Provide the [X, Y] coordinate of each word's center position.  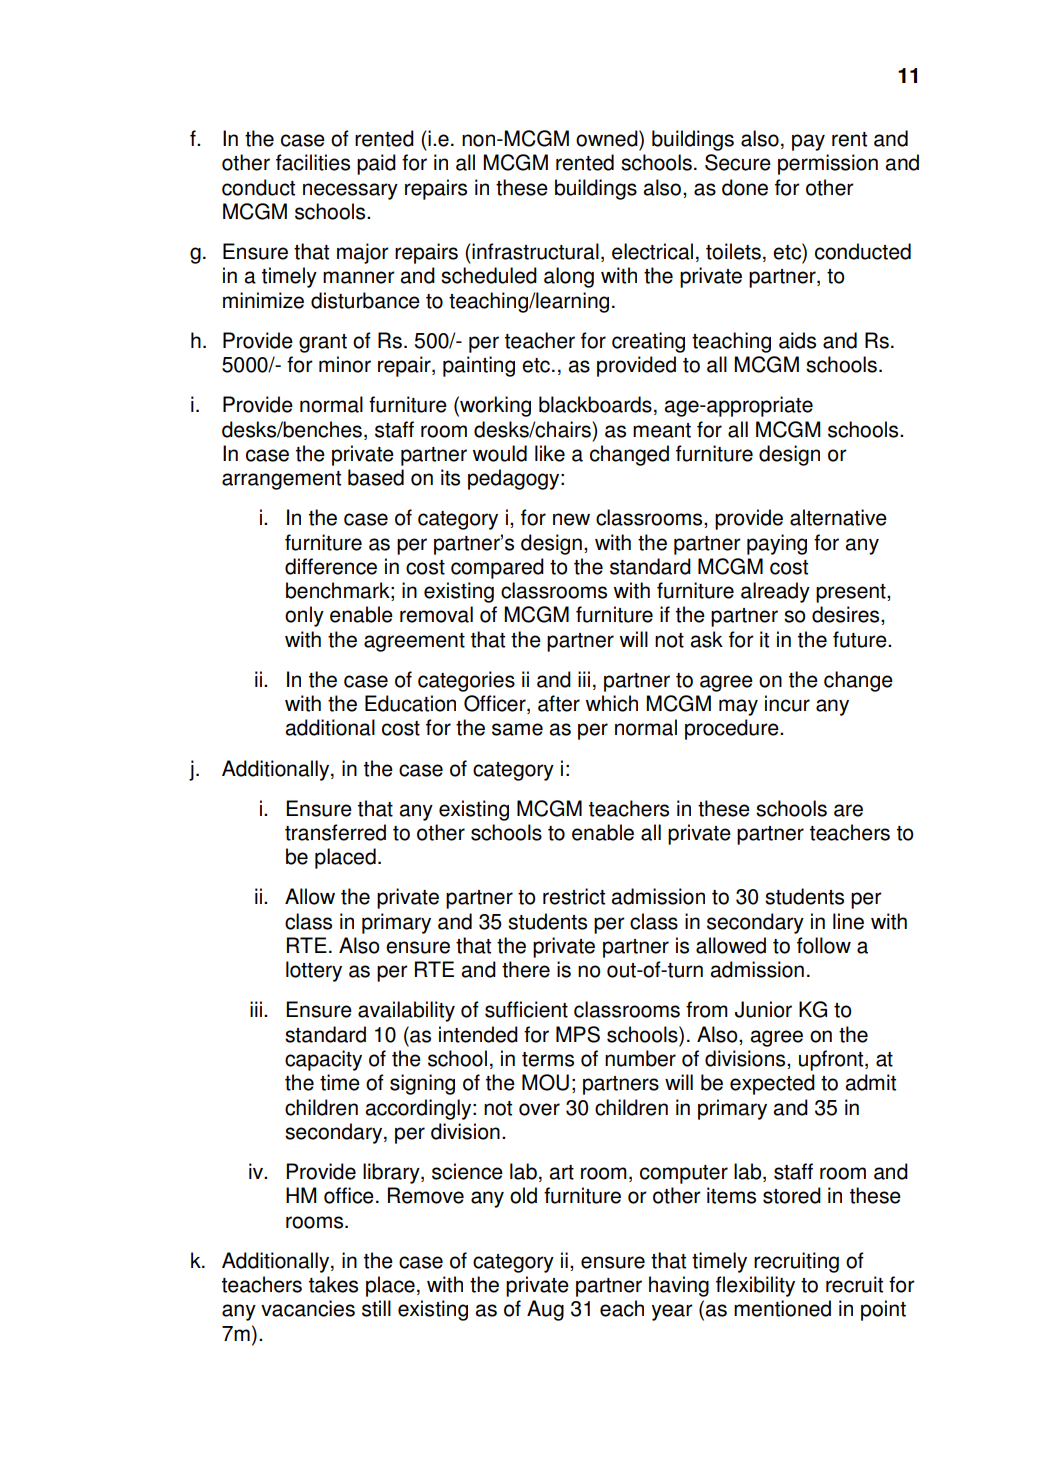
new [571, 519]
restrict [574, 896]
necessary [350, 191]
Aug [545, 1310]
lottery [314, 971]
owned [608, 138]
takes [333, 1284]
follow [824, 945]
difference [331, 566]
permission [828, 164]
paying [777, 544]
